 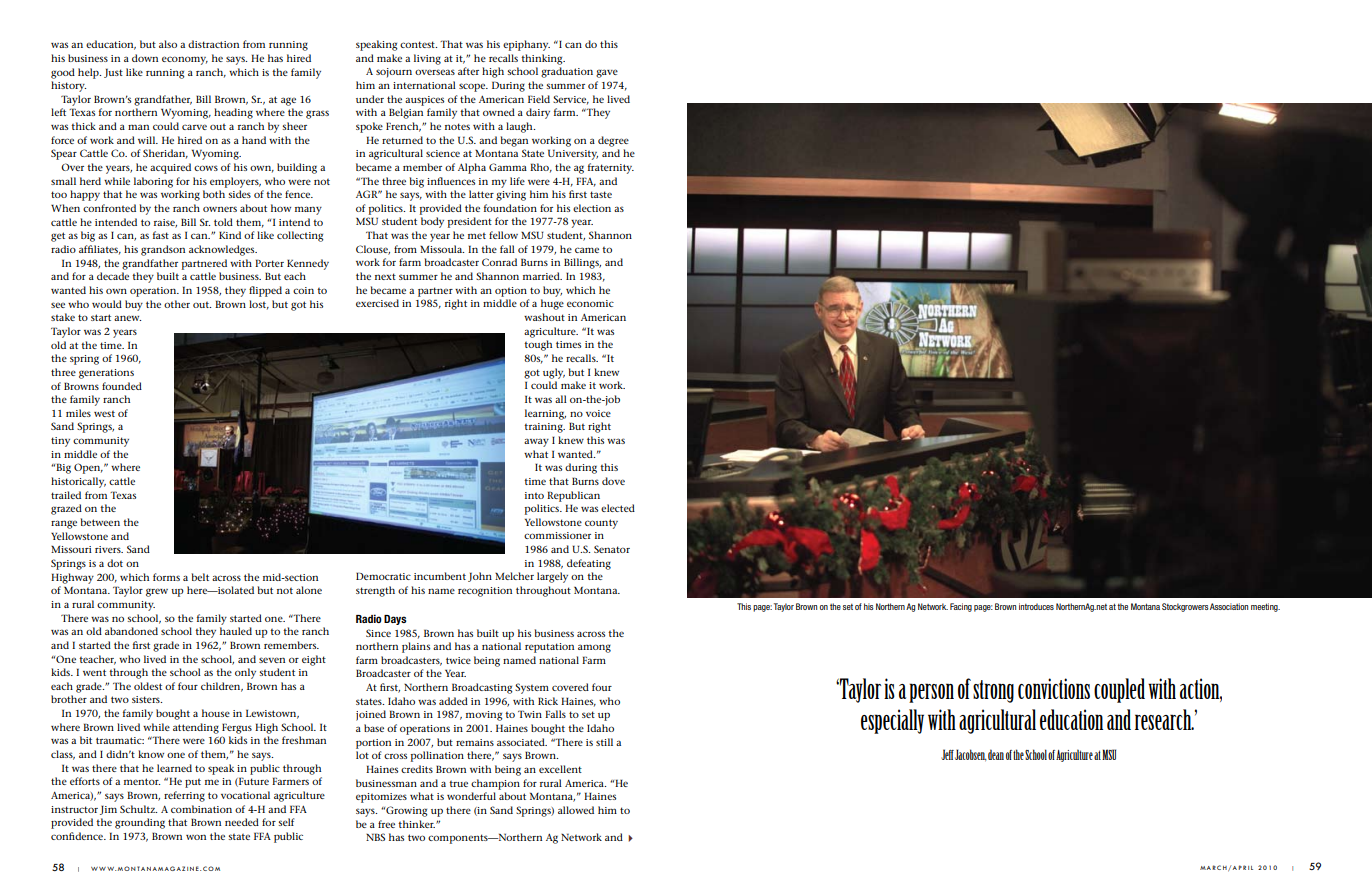 What do you see at coordinates (996, 754) in the page?
I see `dean` at bounding box center [996, 754].
